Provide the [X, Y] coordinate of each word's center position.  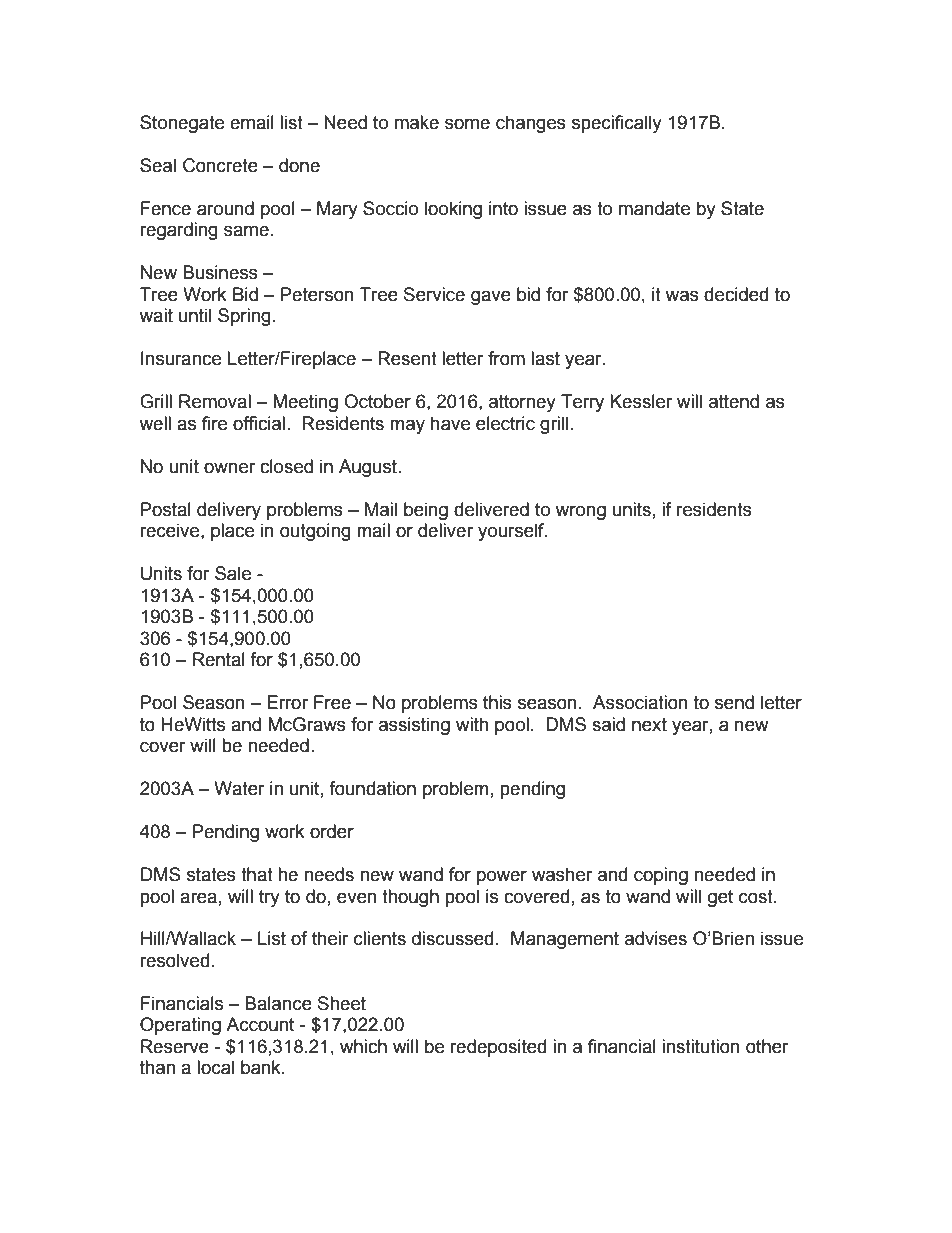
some [467, 124]
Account [260, 1024]
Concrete [220, 165]
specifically [617, 124]
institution [701, 1046]
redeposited [498, 1048]
